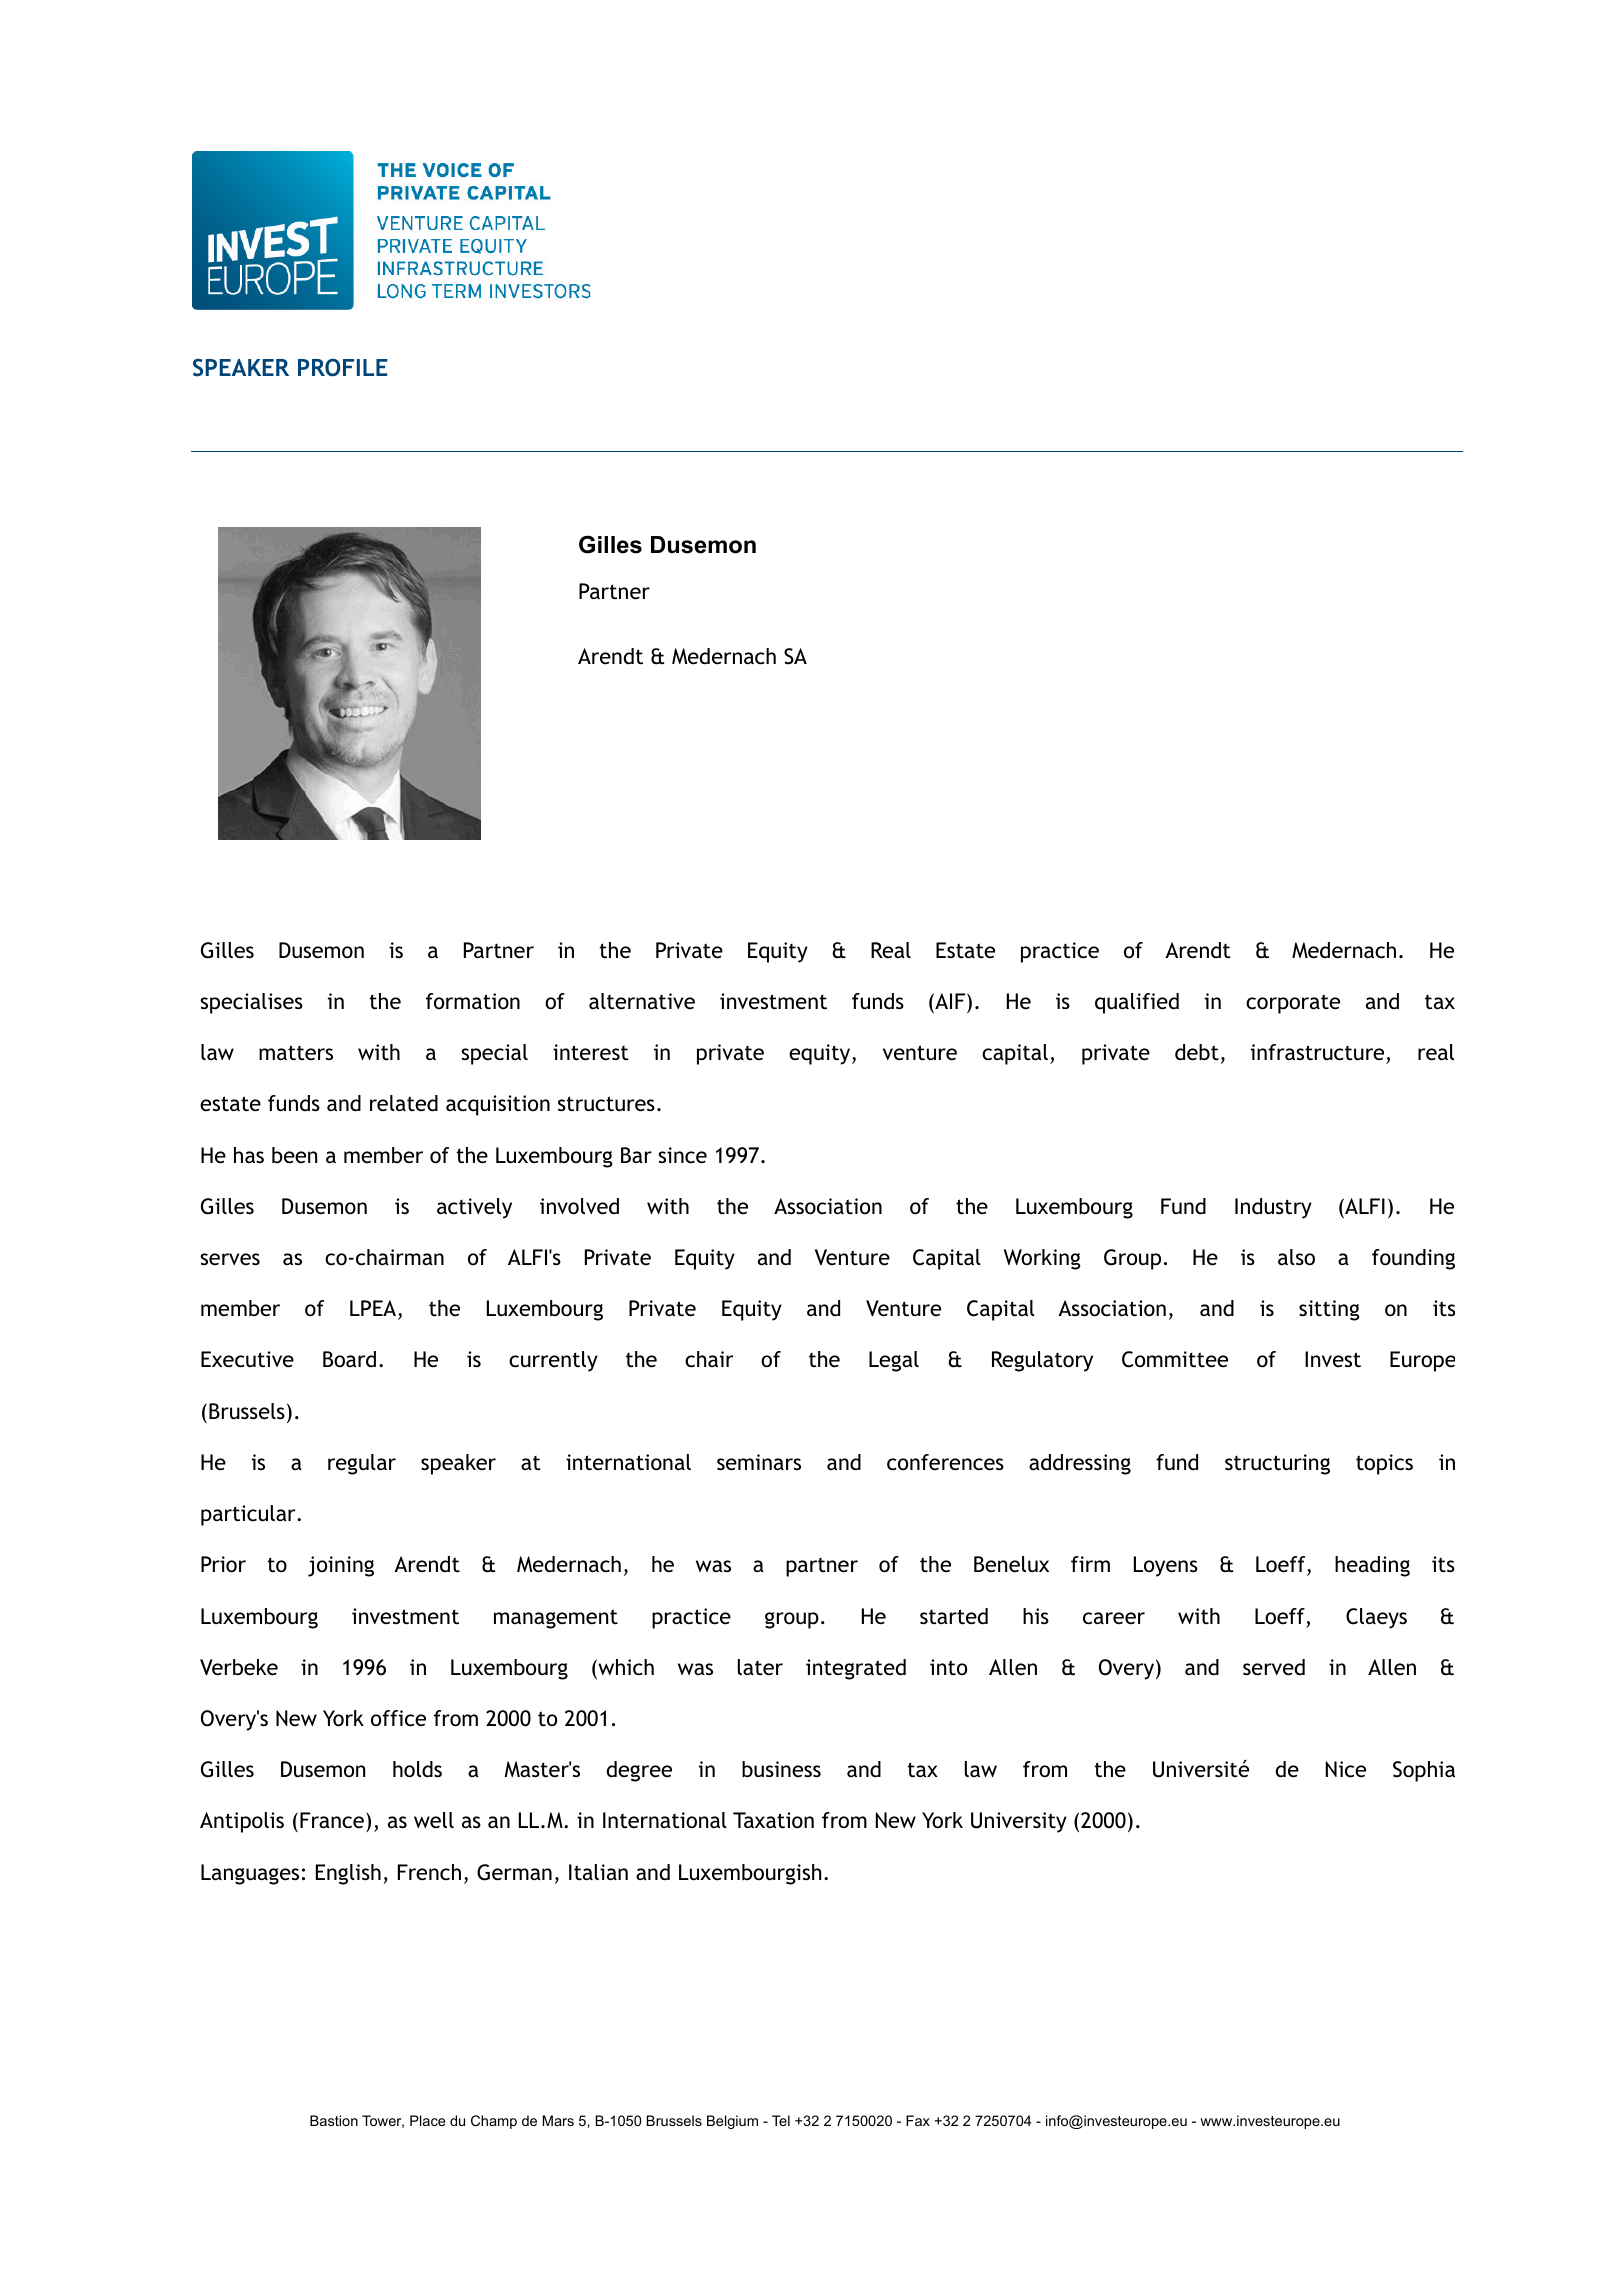 The image size is (1612, 2279). Describe the element at coordinates (950, 1001) in the page. I see `AIF` at that location.
